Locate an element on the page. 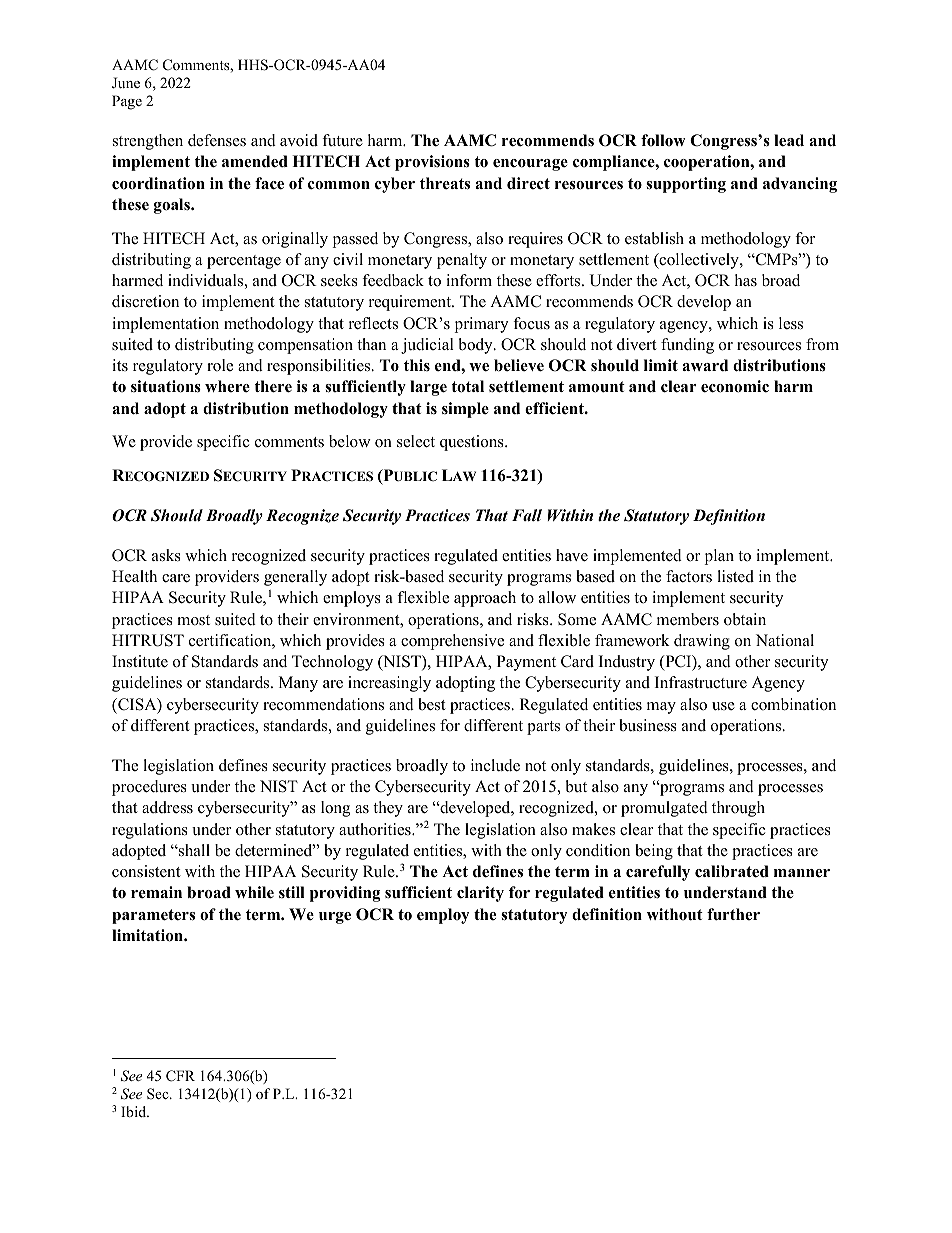 The image size is (952, 1233). approach is located at coordinates (485, 599).
